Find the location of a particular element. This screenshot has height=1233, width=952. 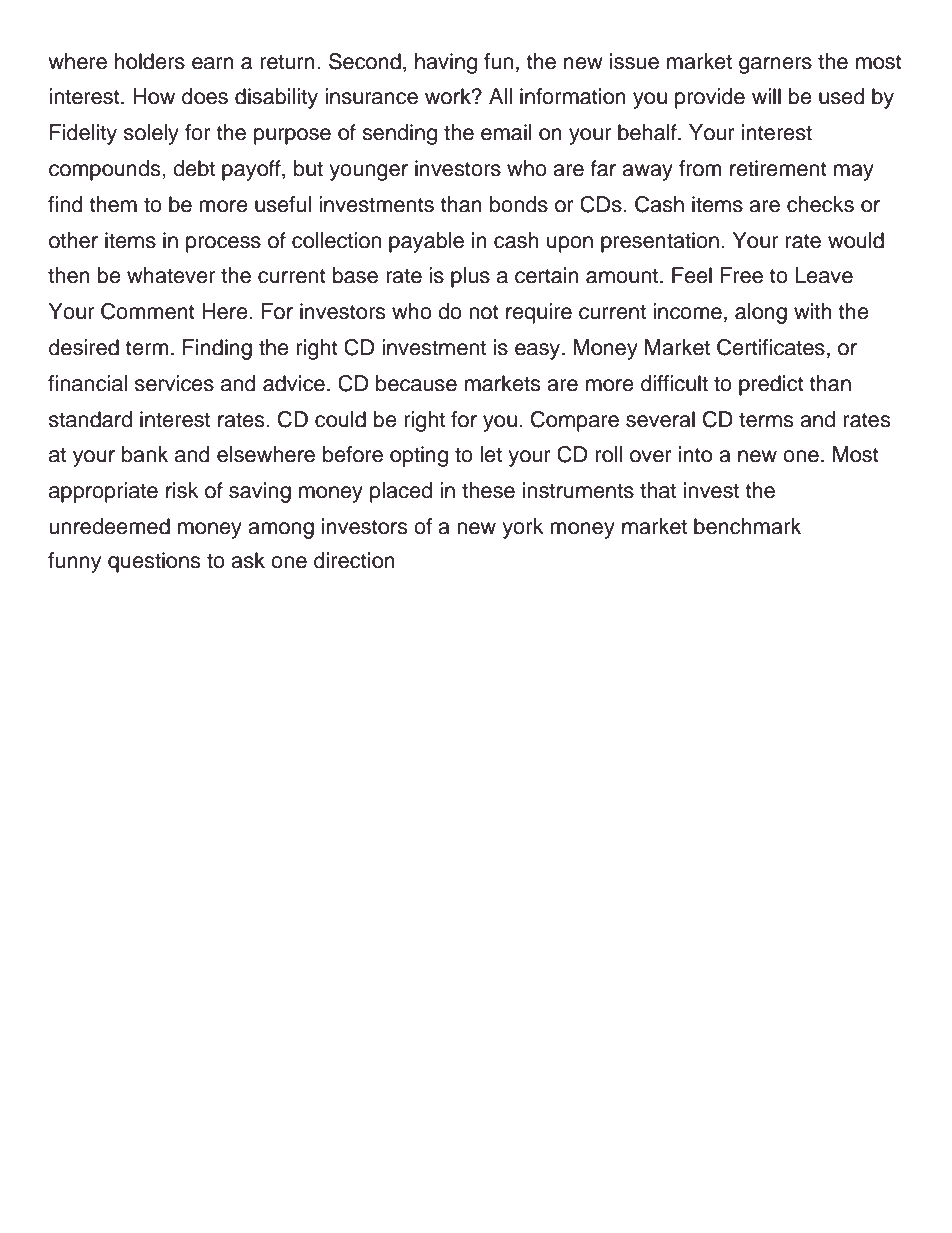

into is located at coordinates (695, 454).
